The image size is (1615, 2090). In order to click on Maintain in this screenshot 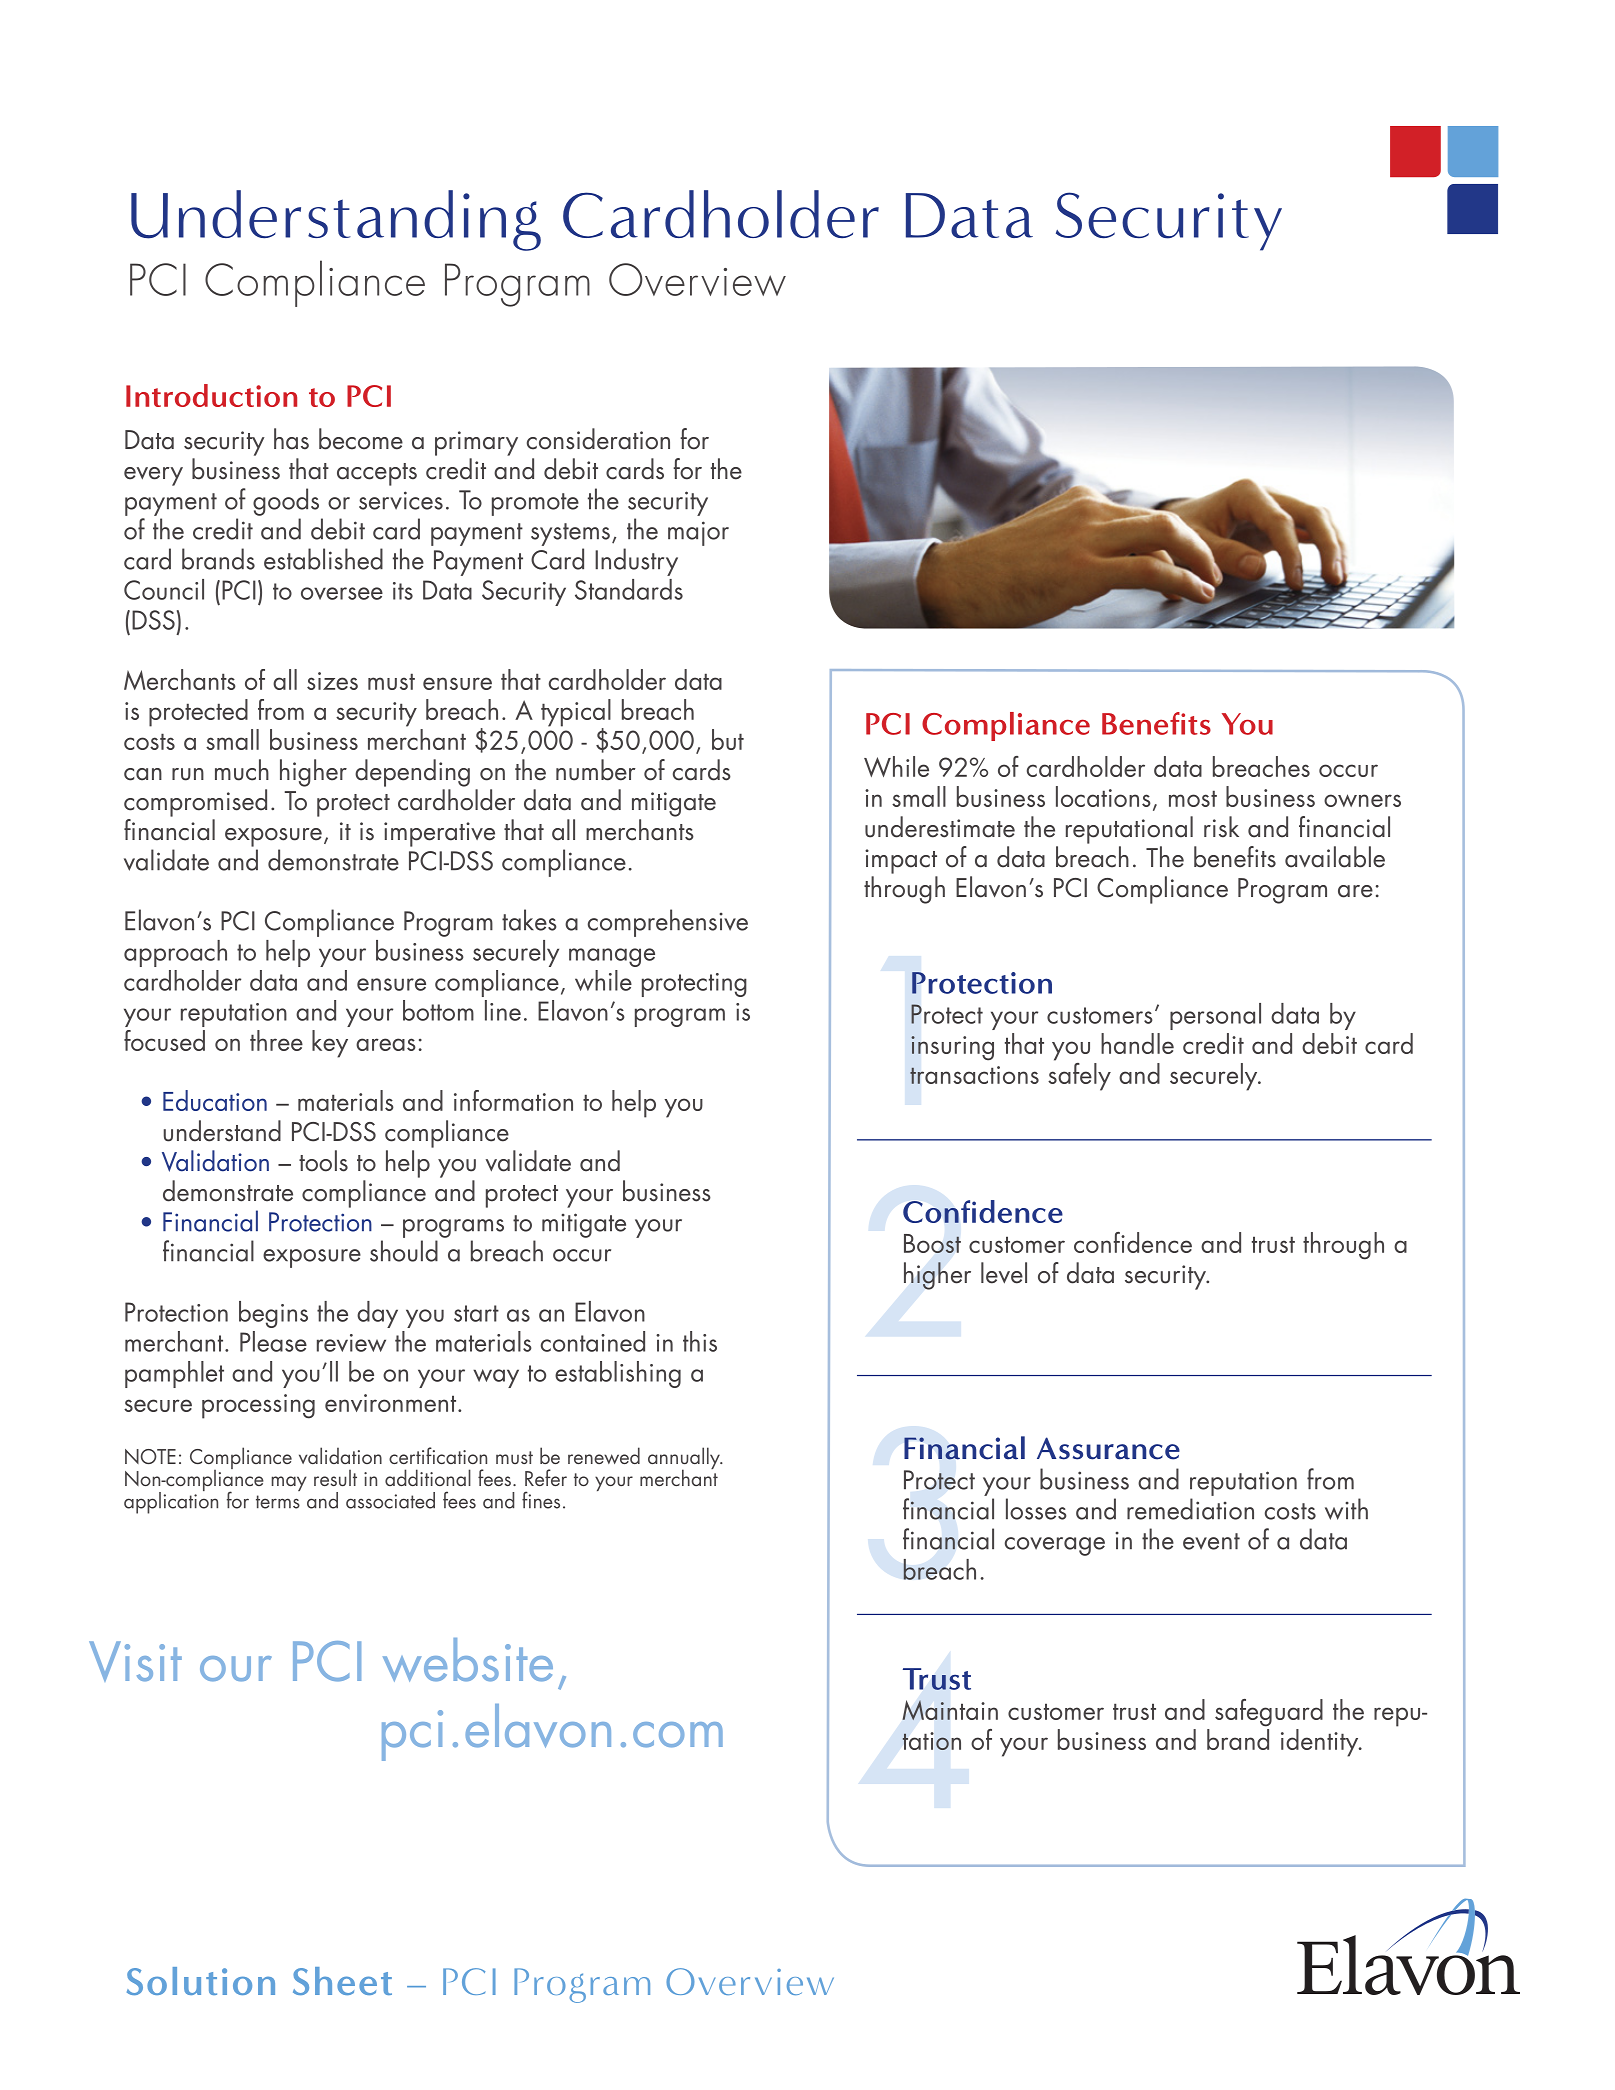, I will do `click(950, 1710)`.
